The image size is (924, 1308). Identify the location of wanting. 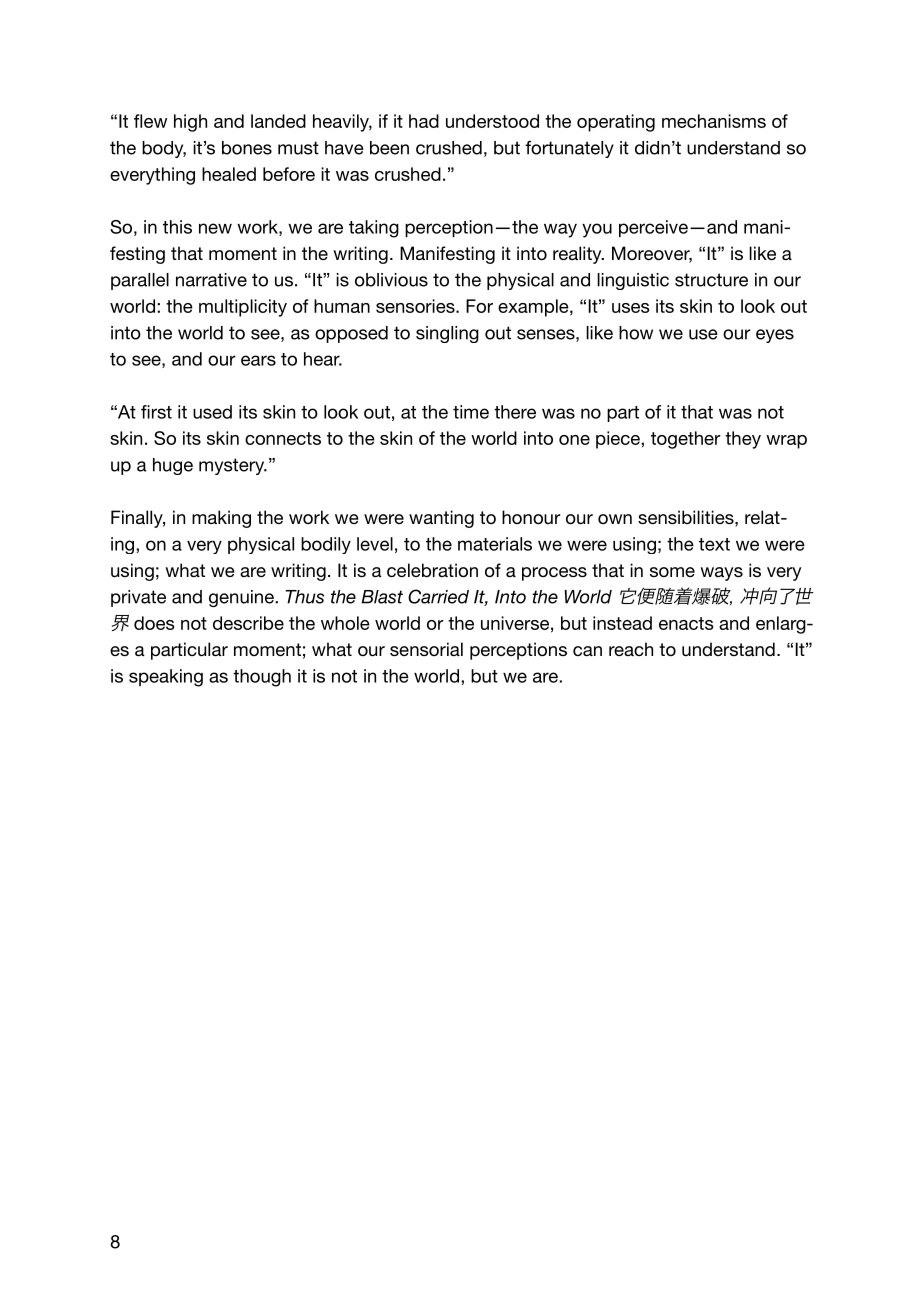
(441, 519).
